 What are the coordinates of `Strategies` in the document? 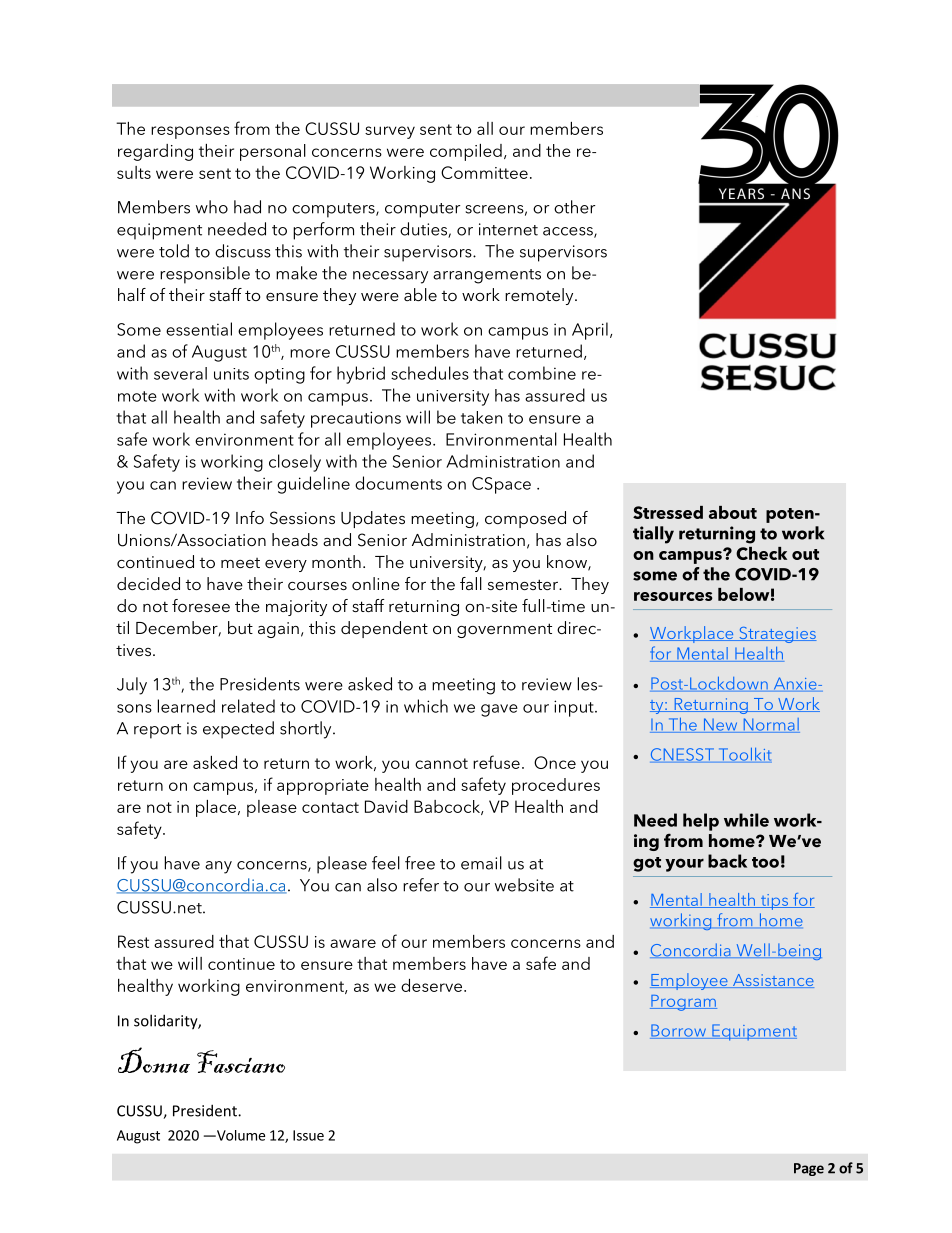 It's located at (777, 635).
